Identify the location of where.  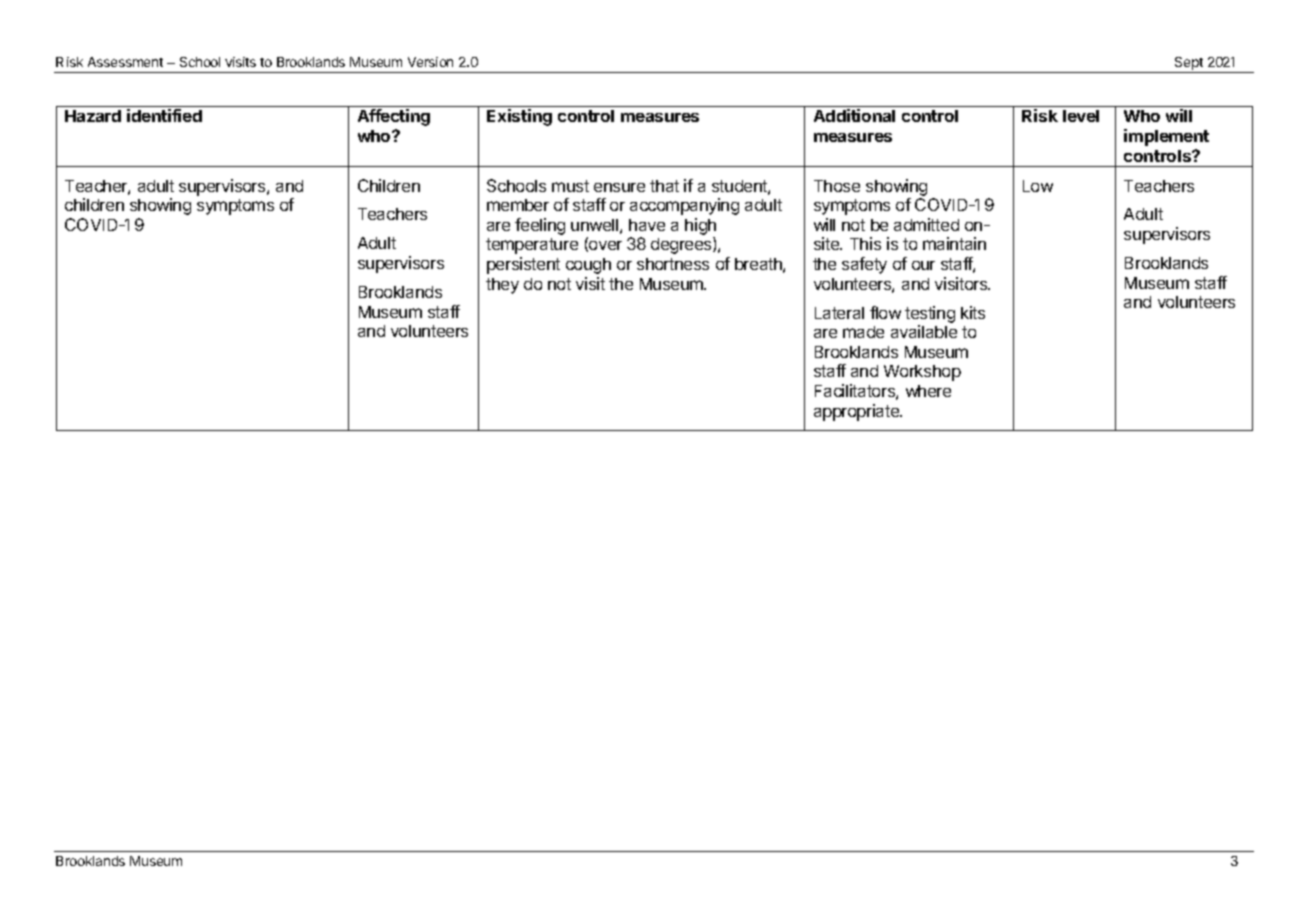
(928, 391).
